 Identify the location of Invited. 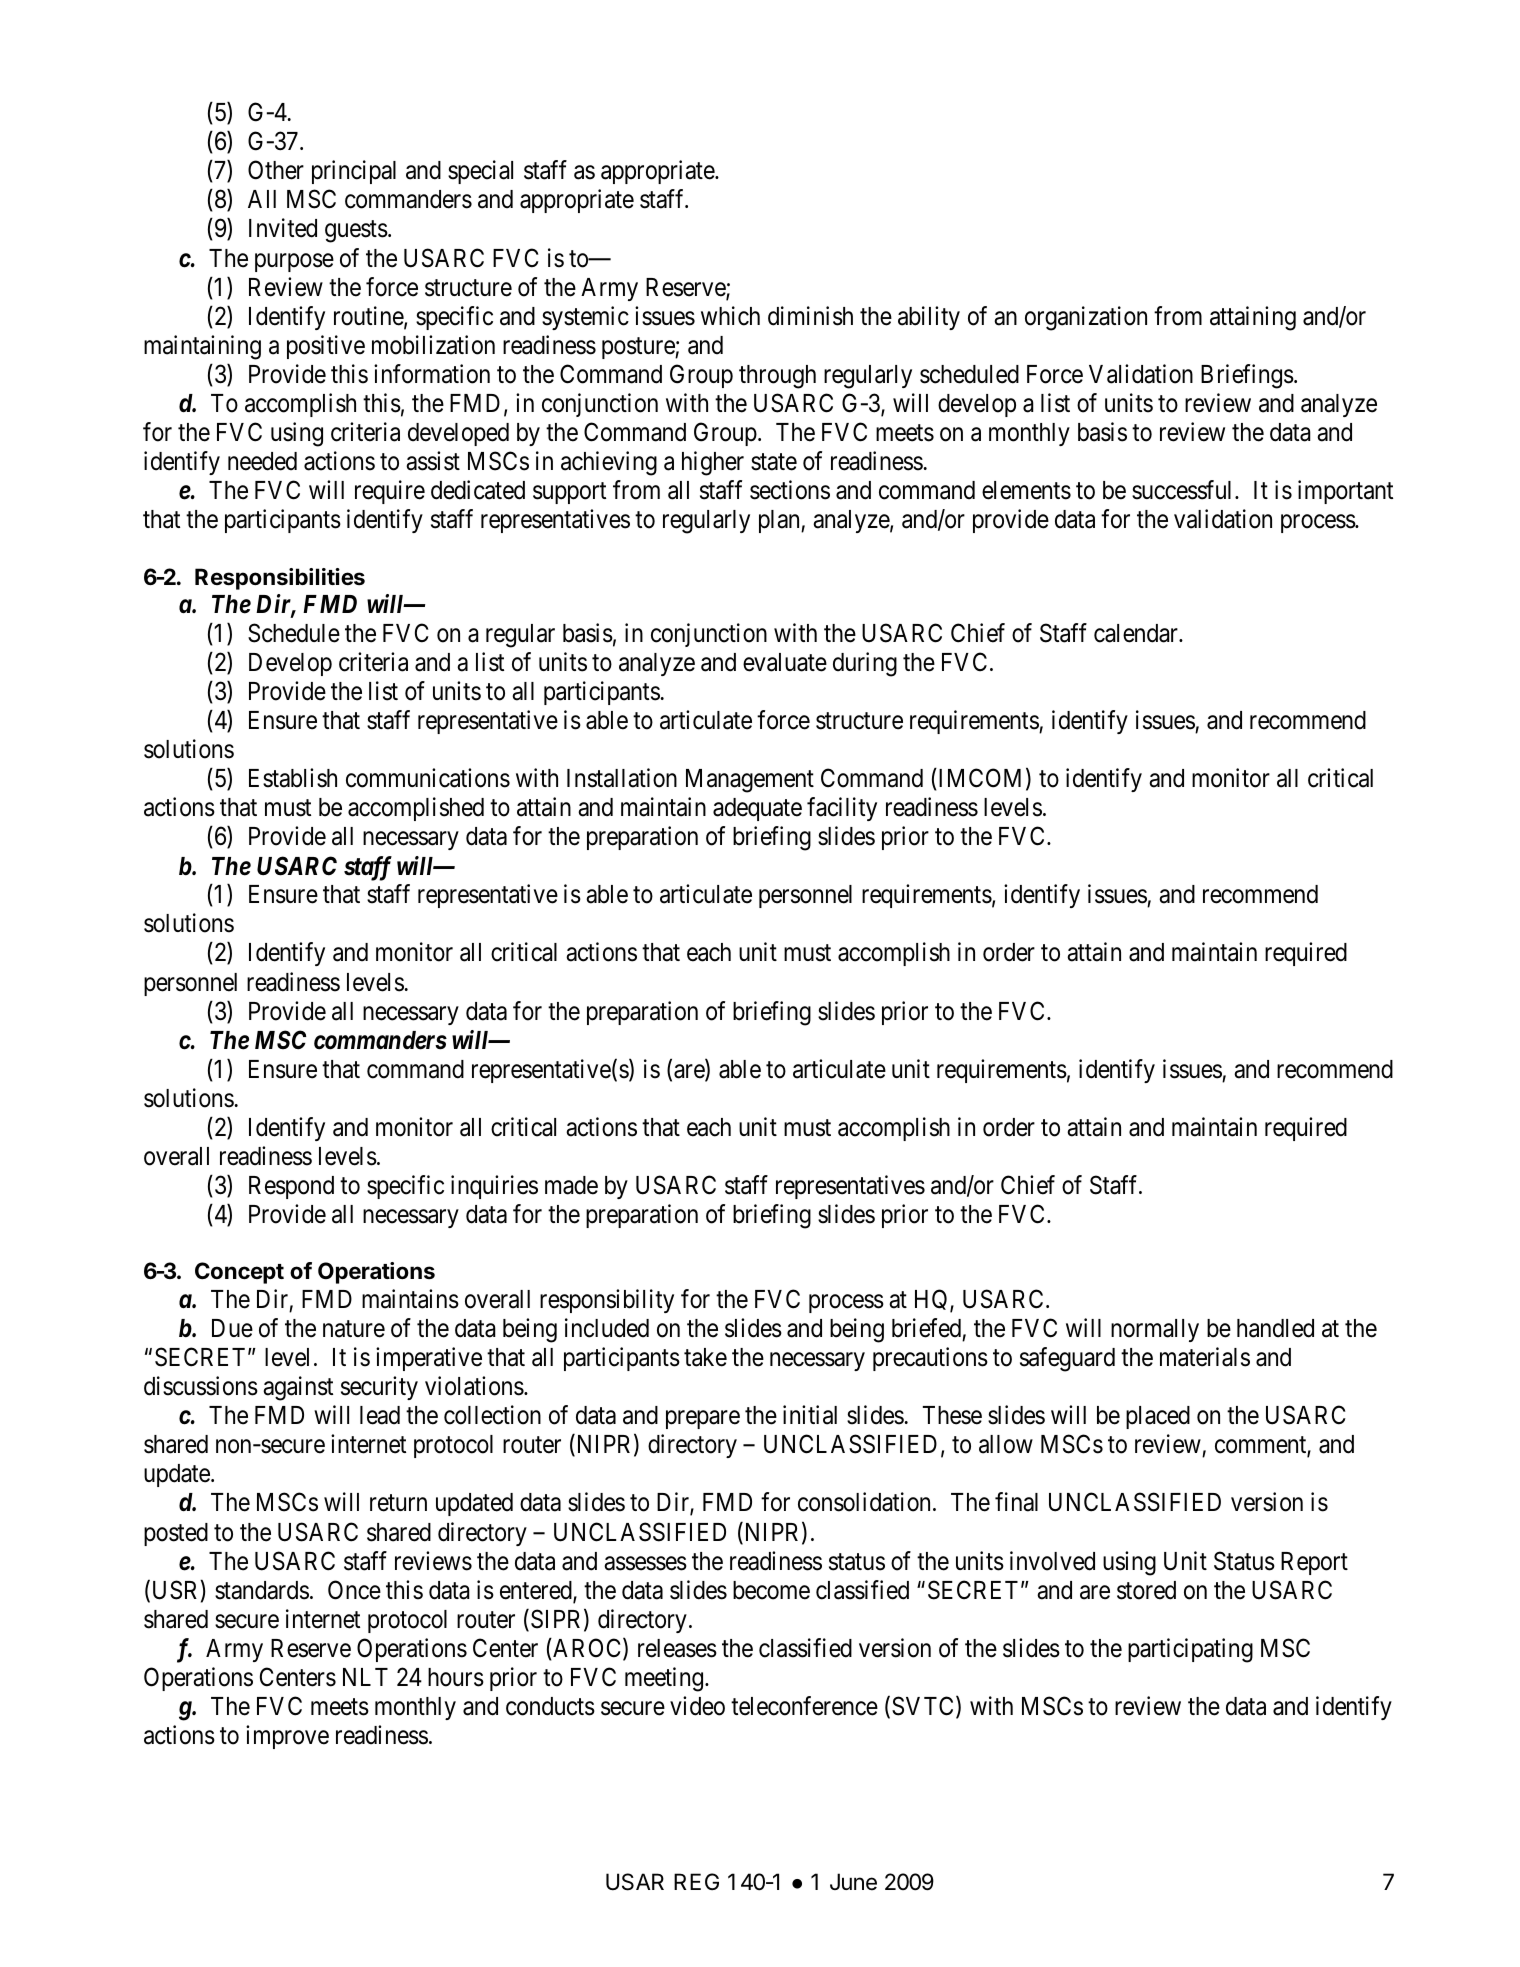
(283, 228).
